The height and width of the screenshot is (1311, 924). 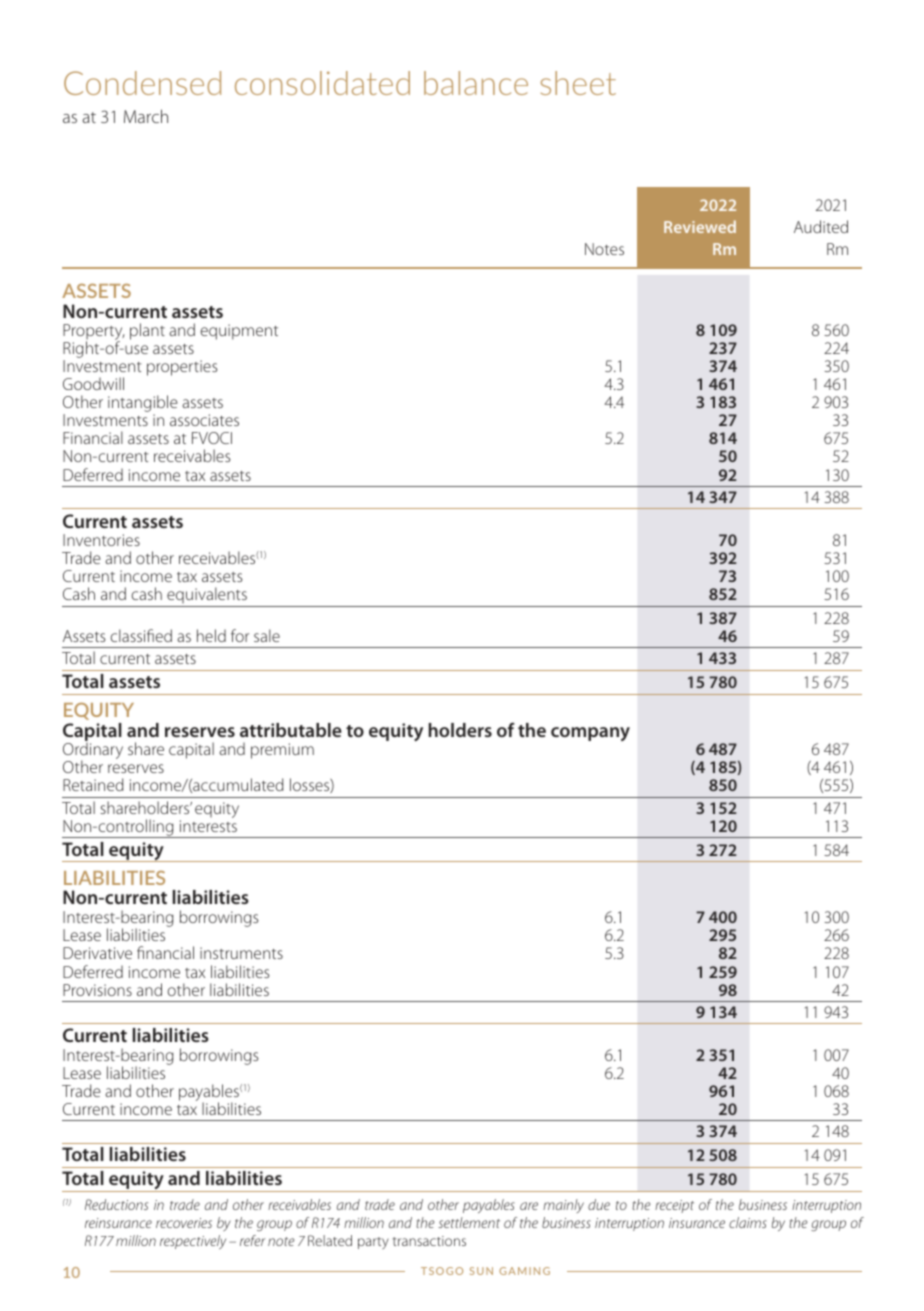 What do you see at coordinates (674, 1206) in the screenshot?
I see `receipt` at bounding box center [674, 1206].
